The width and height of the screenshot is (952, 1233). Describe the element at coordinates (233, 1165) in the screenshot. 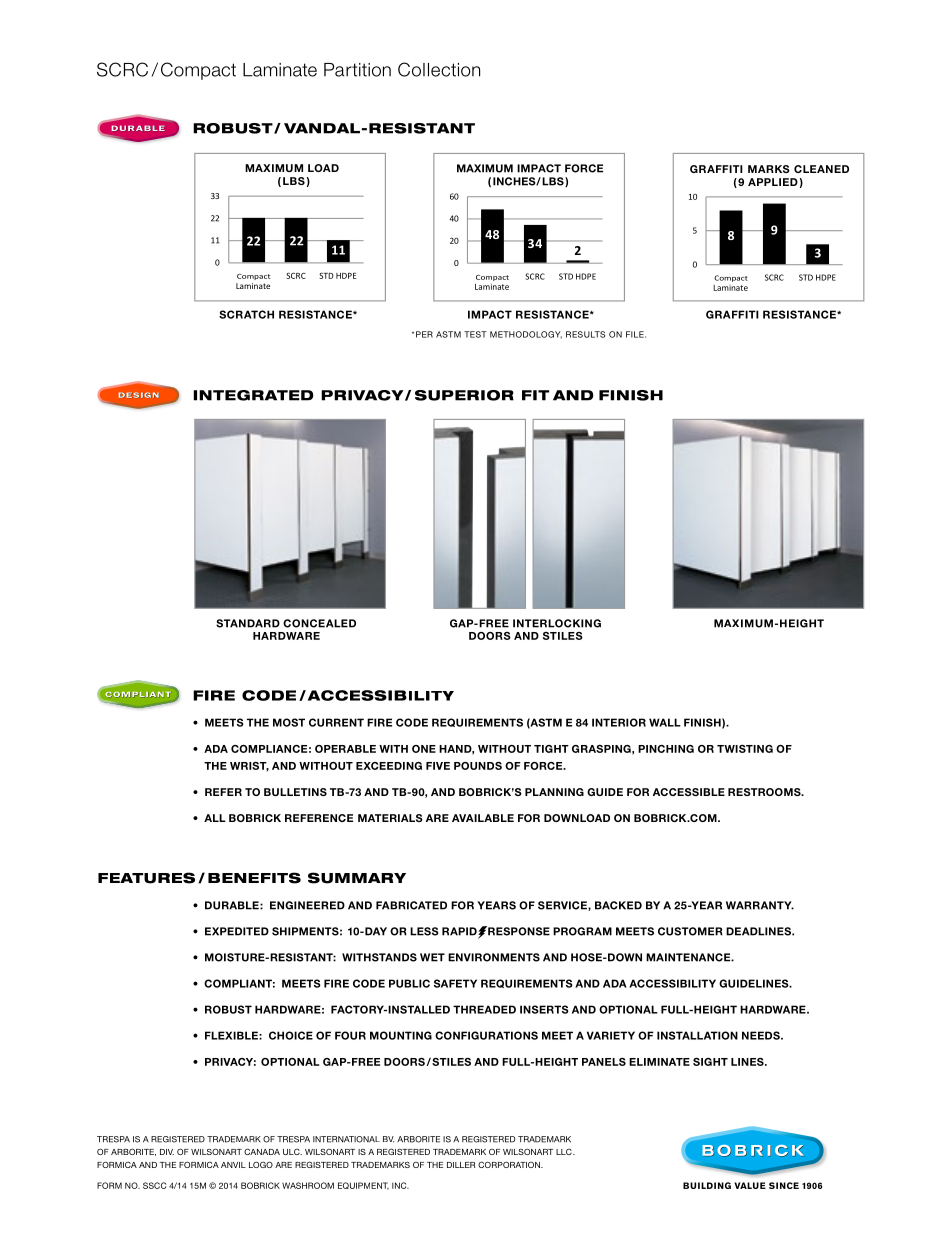

I see `Anvil` at that location.
